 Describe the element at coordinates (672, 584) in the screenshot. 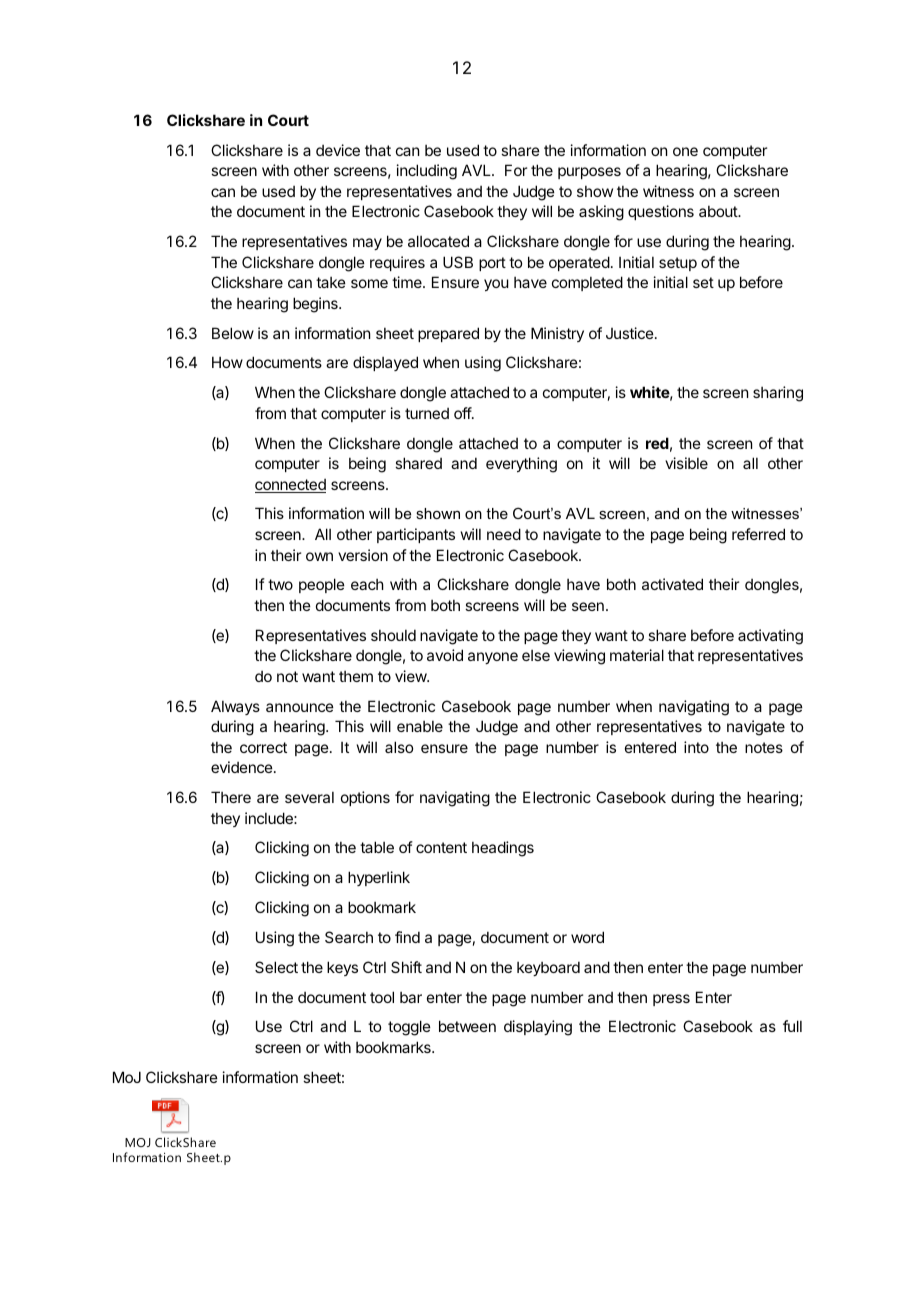

I see `activated` at that location.
